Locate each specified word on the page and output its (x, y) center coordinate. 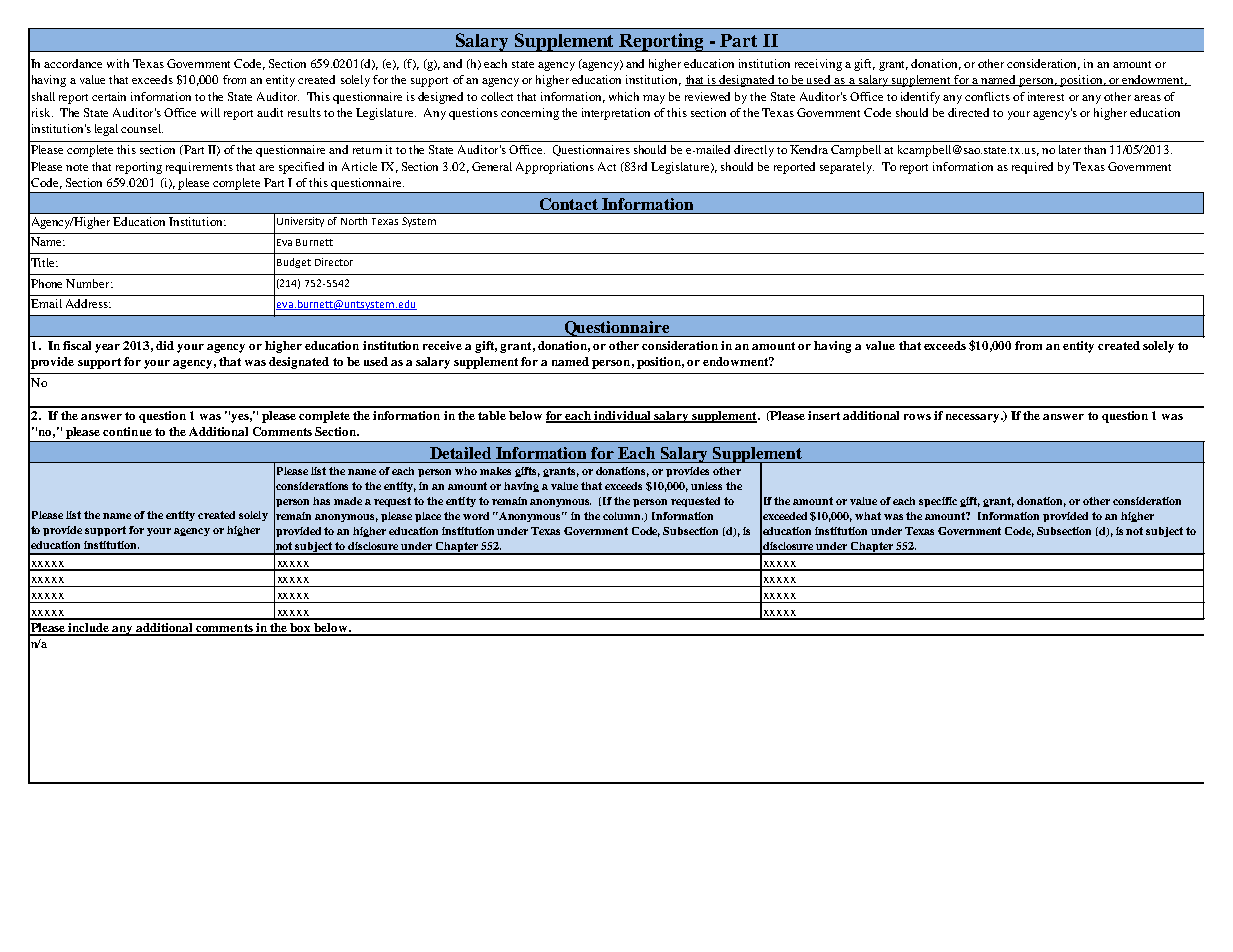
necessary (974, 418)
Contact (569, 204)
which (624, 96)
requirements (199, 168)
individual (623, 417)
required (1032, 168)
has (321, 501)
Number (89, 283)
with (118, 63)
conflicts (987, 96)
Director (334, 262)
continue (127, 431)
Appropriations (555, 168)
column (623, 516)
